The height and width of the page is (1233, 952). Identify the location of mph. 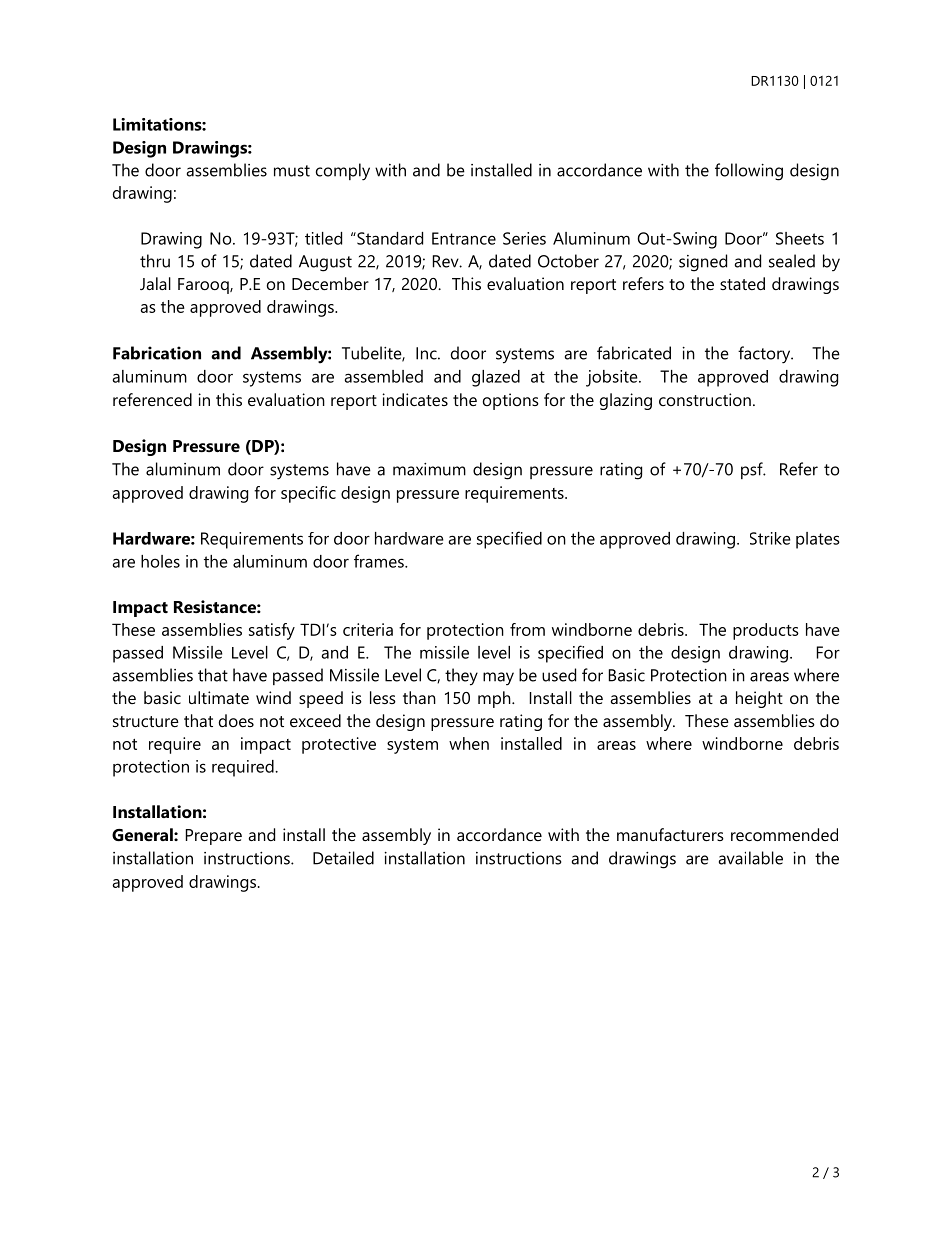
(495, 699).
